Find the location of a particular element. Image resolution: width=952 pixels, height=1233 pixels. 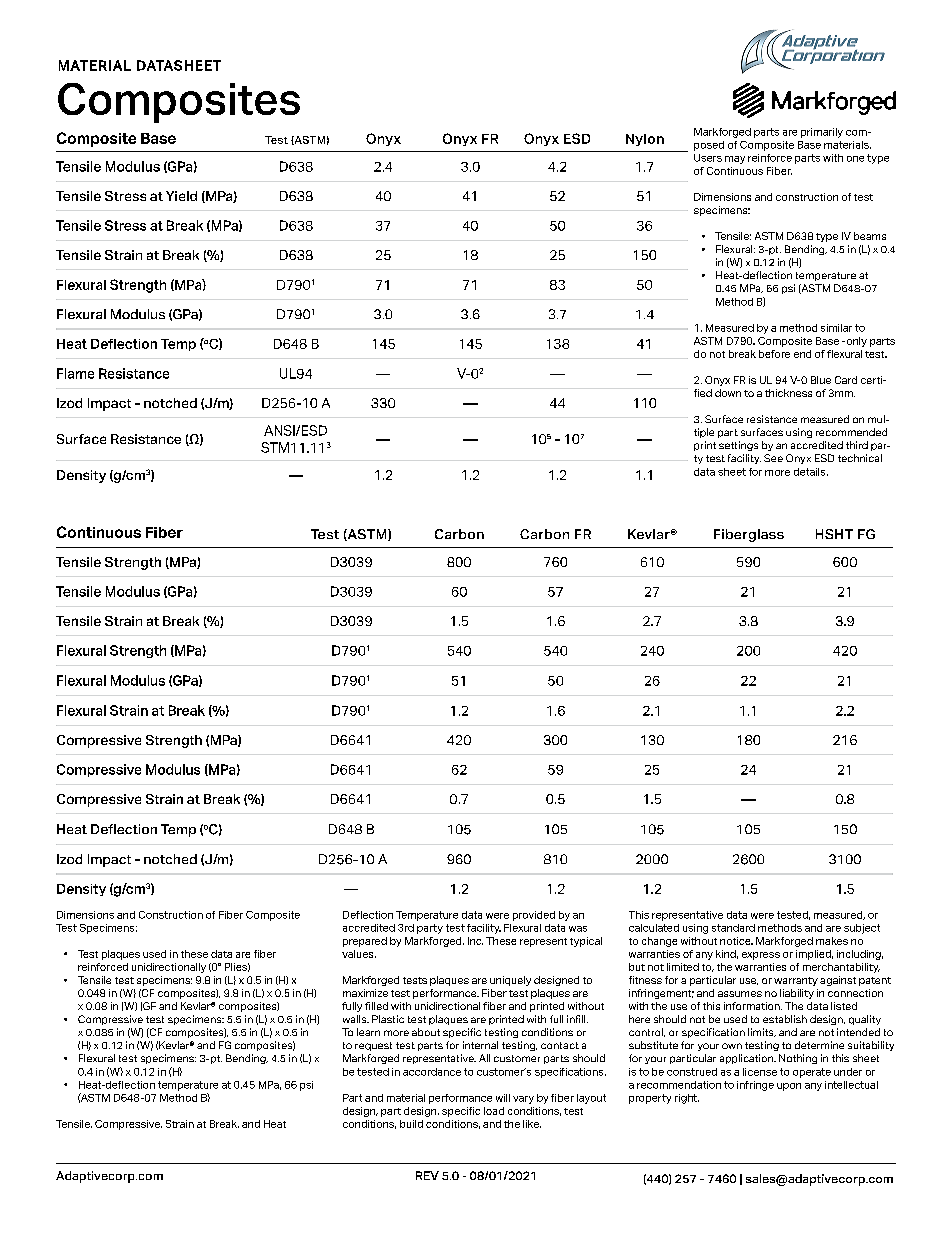

See is located at coordinates (773, 458).
